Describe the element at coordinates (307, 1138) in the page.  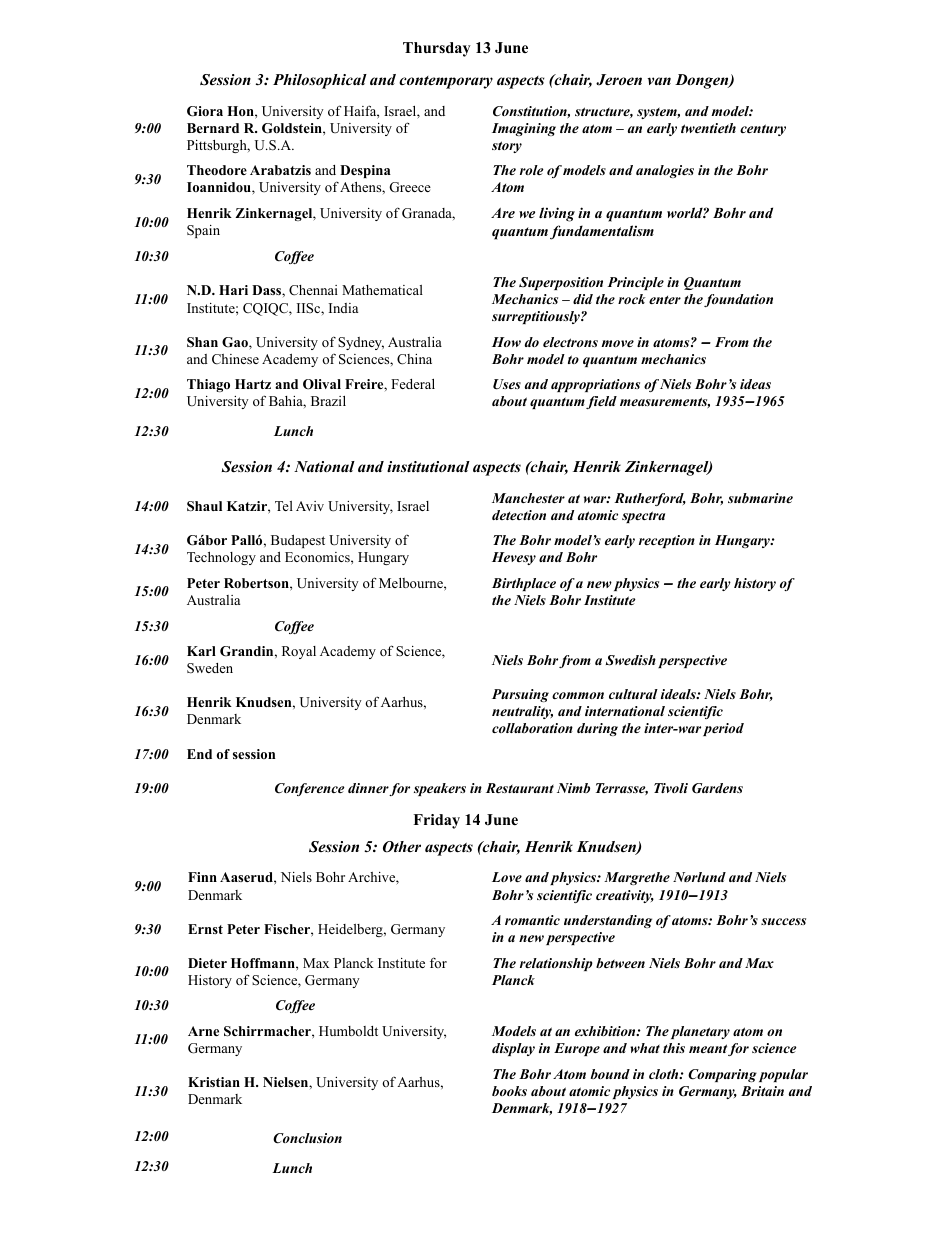
I see `Conclusion` at that location.
